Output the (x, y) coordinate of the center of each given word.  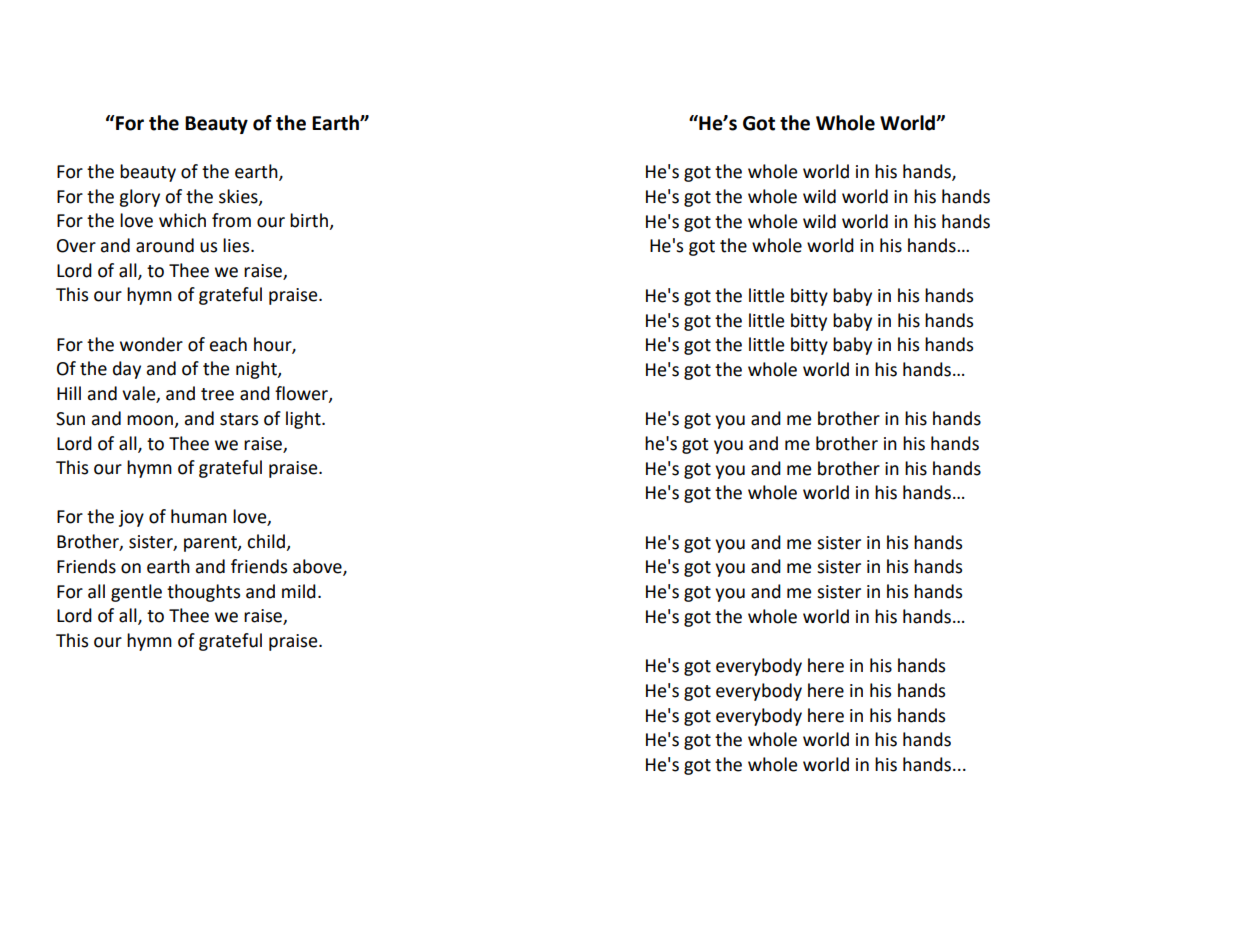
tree (217, 394)
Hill (69, 393)
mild (299, 591)
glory (139, 198)
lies (237, 245)
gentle (136, 593)
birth (309, 220)
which (182, 220)
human (199, 516)
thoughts (203, 593)
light (304, 420)
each (228, 344)
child (266, 541)
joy (131, 518)
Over (76, 246)
